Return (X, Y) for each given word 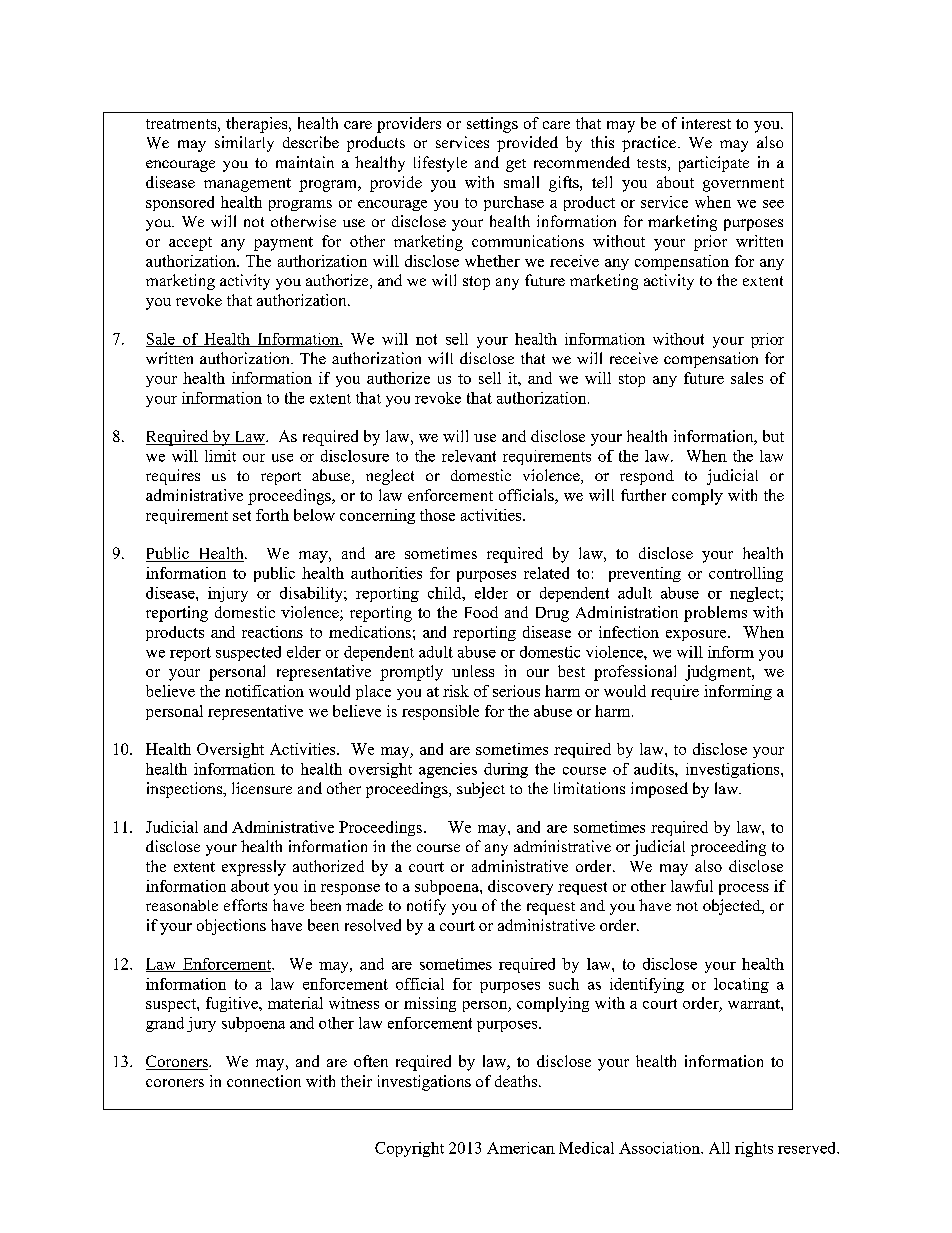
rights (754, 1149)
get (516, 165)
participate (714, 164)
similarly (244, 144)
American (521, 1148)
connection (264, 1081)
